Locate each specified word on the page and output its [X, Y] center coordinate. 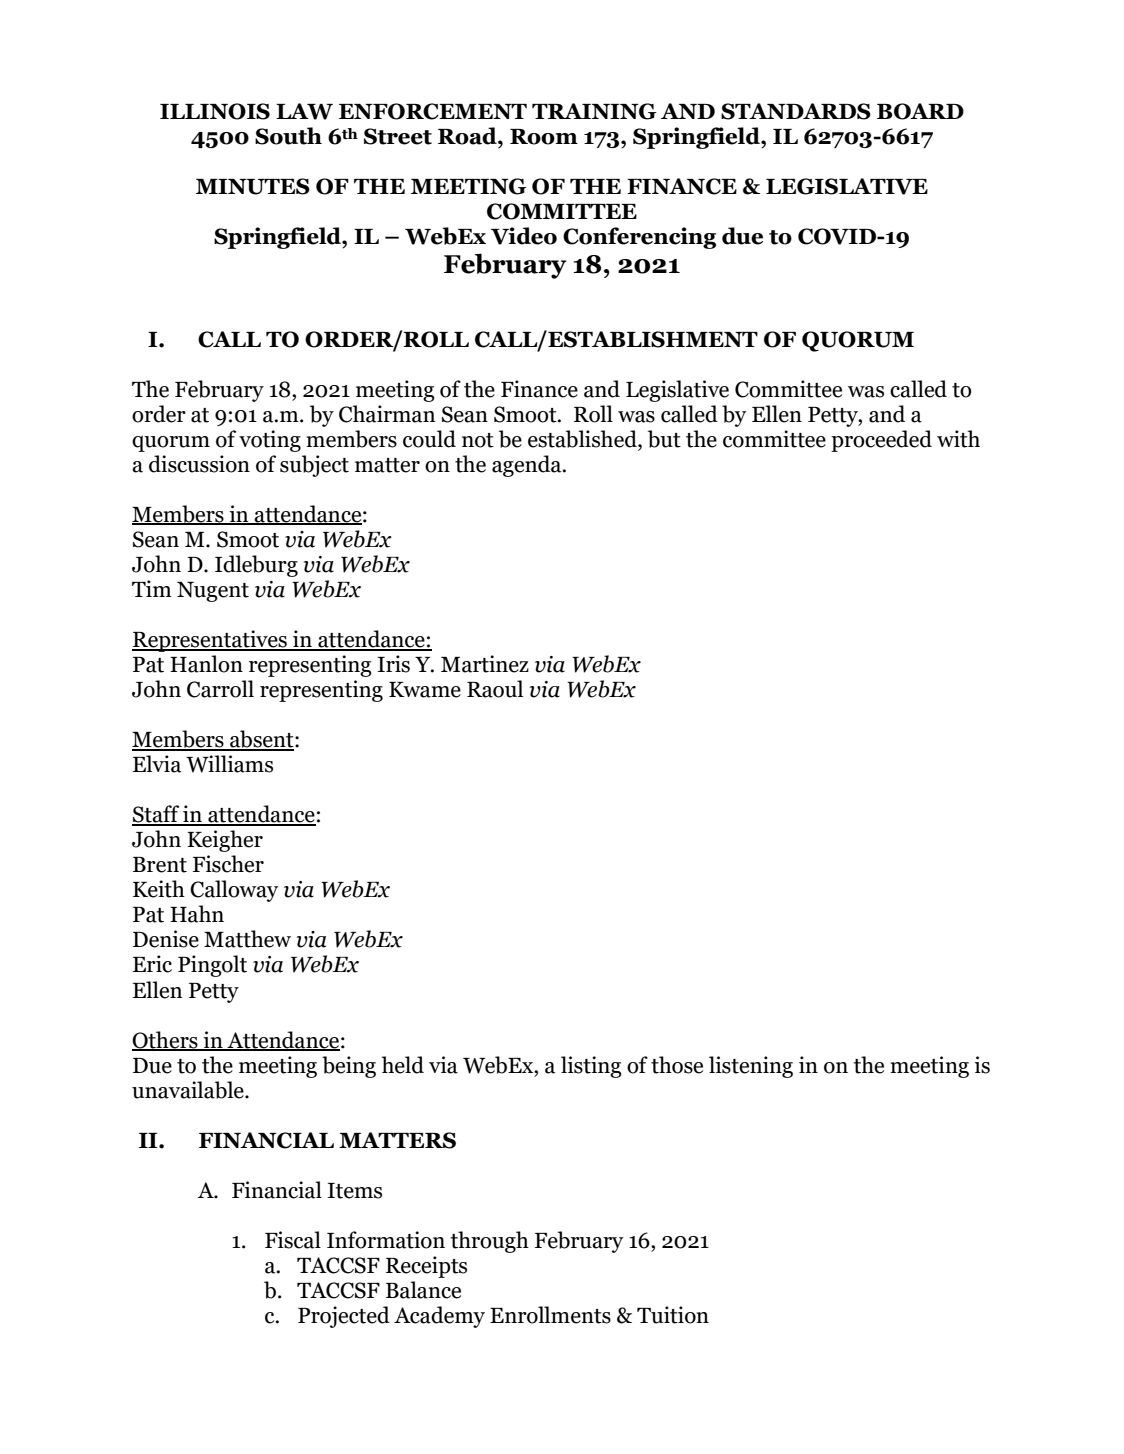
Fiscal [293, 1240]
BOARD [920, 111]
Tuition [673, 1315]
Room [544, 137]
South [288, 136]
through [489, 1242]
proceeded [881, 441]
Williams [229, 764]
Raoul [495, 689]
